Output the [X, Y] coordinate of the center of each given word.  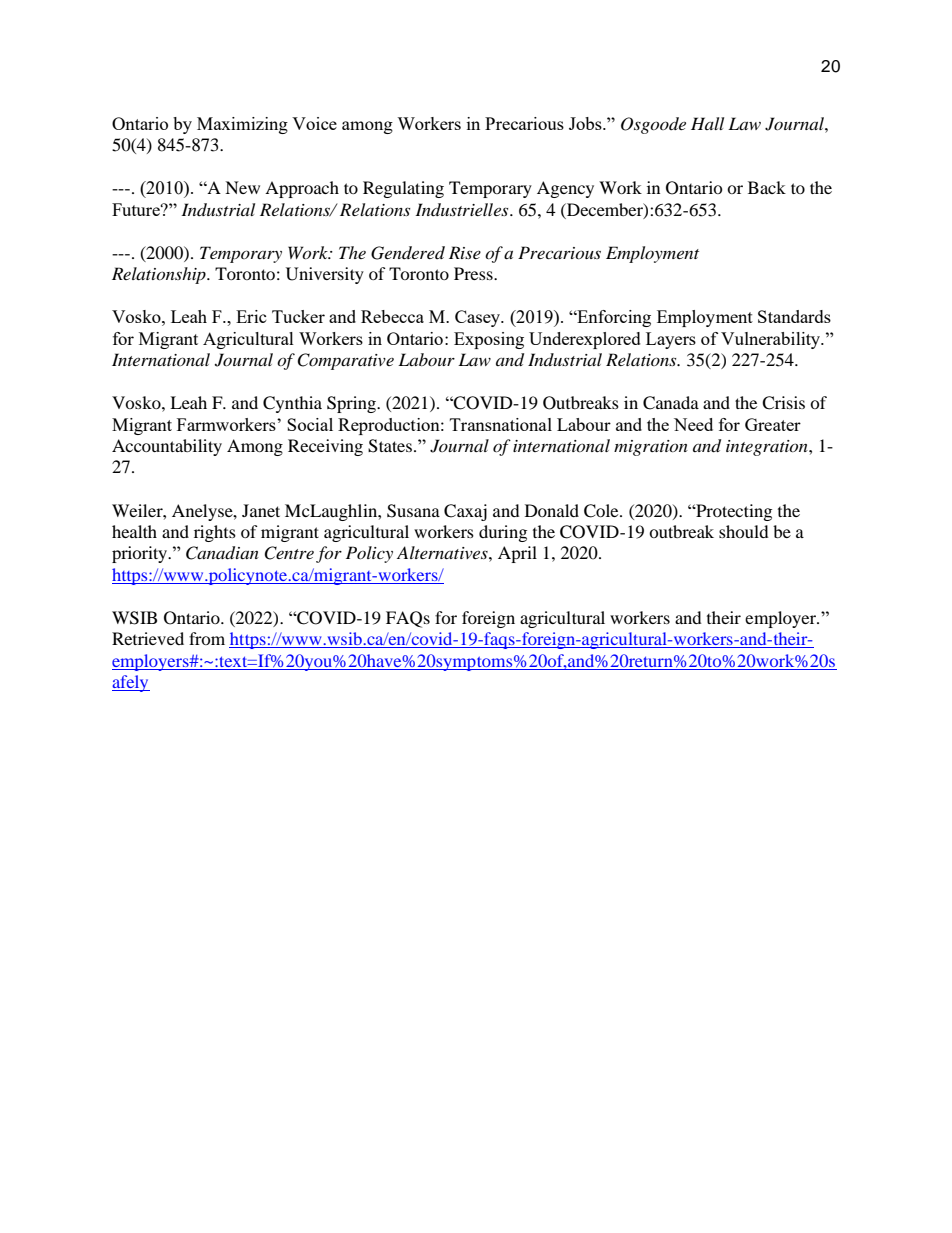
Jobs [586, 123]
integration [768, 448]
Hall [707, 123]
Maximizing [242, 125]
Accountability [167, 447]
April [517, 554]
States [390, 446]
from [207, 638]
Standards [794, 316]
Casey [479, 318]
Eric [251, 316]
